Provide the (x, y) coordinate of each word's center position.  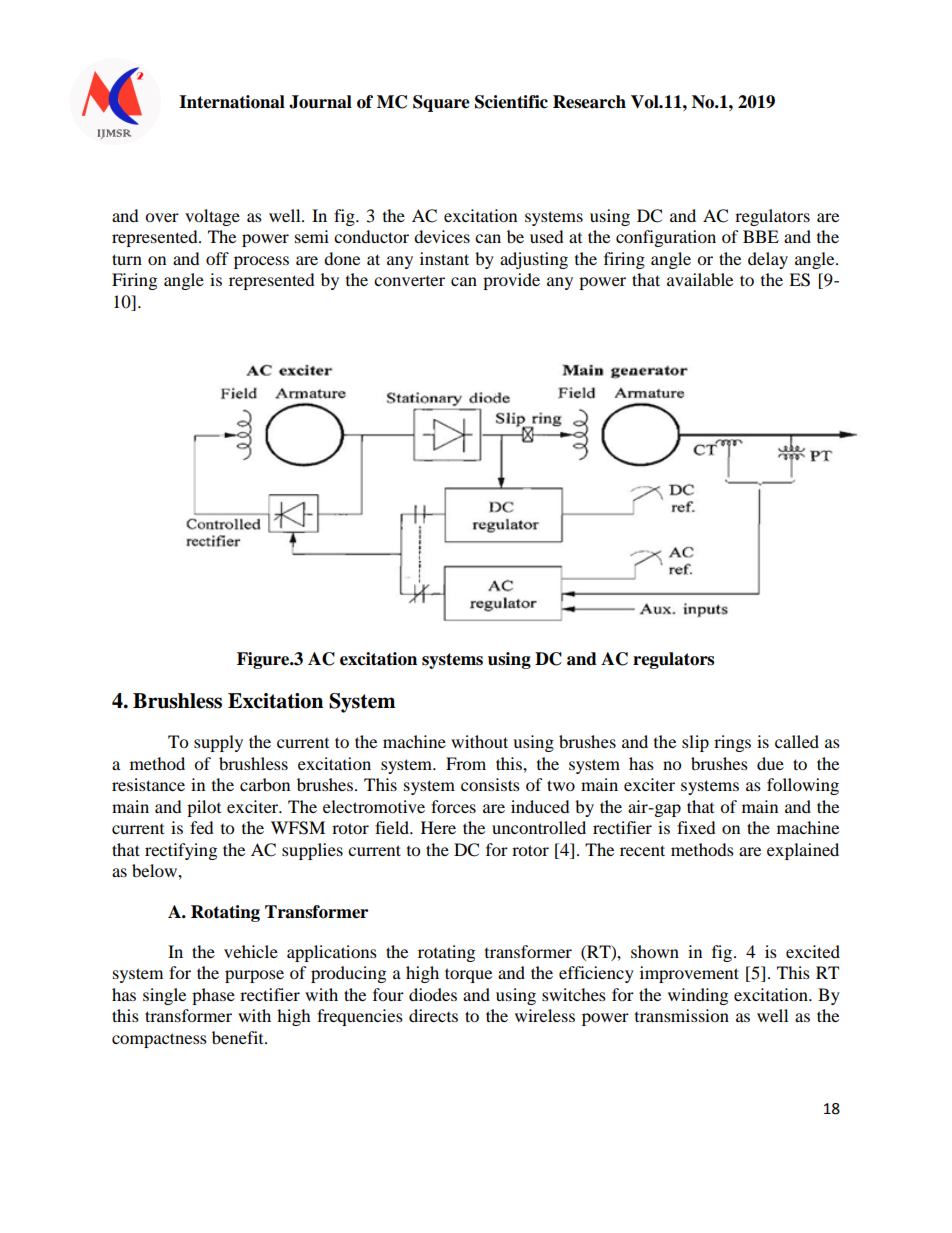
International (232, 102)
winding (698, 996)
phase (213, 996)
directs (433, 1015)
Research (589, 102)
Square (441, 103)
